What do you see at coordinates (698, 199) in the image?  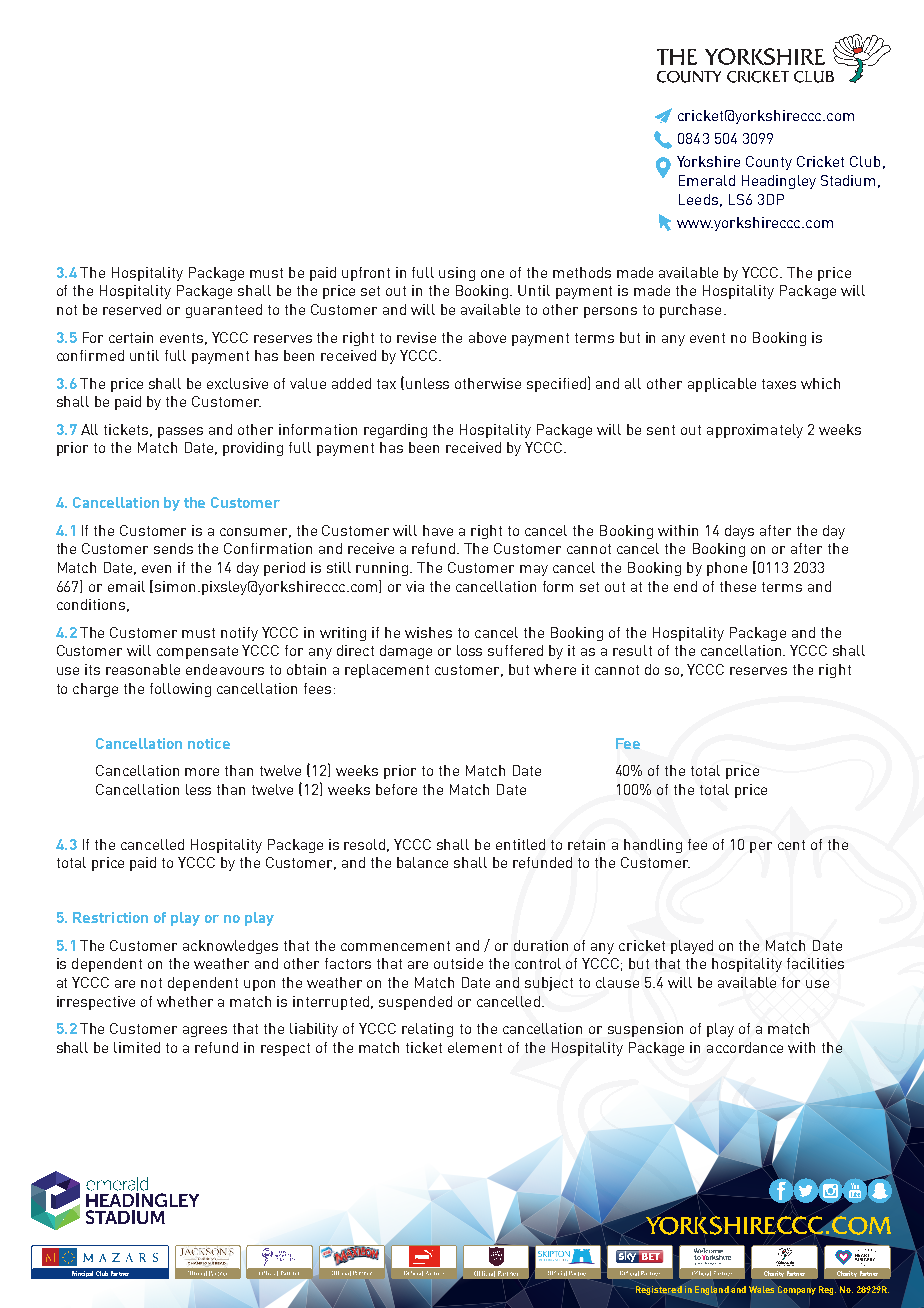 I see `Leeds` at bounding box center [698, 199].
